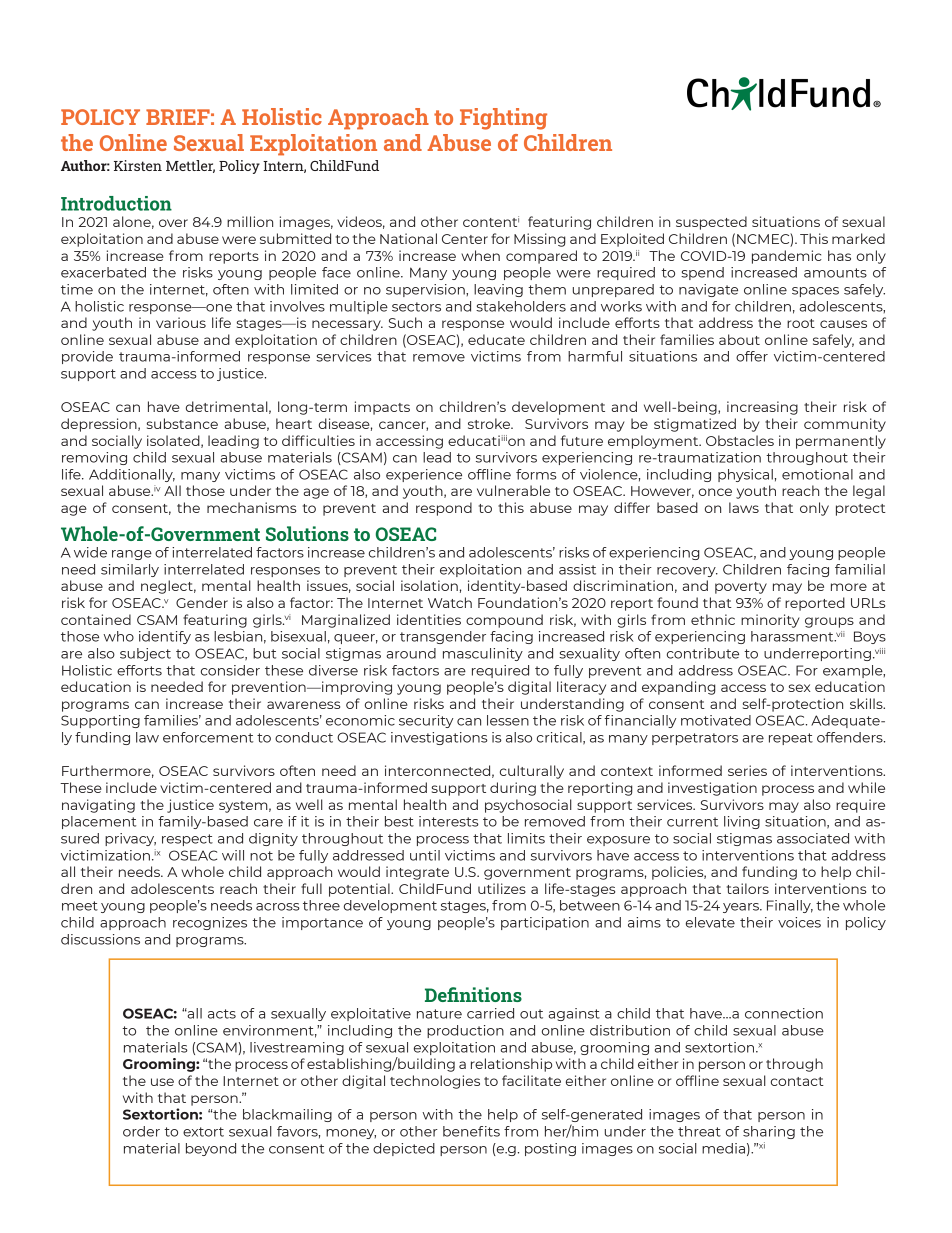 The height and width of the document is (1233, 952). What do you see at coordinates (165, 637) in the document?
I see `identify` at bounding box center [165, 637].
